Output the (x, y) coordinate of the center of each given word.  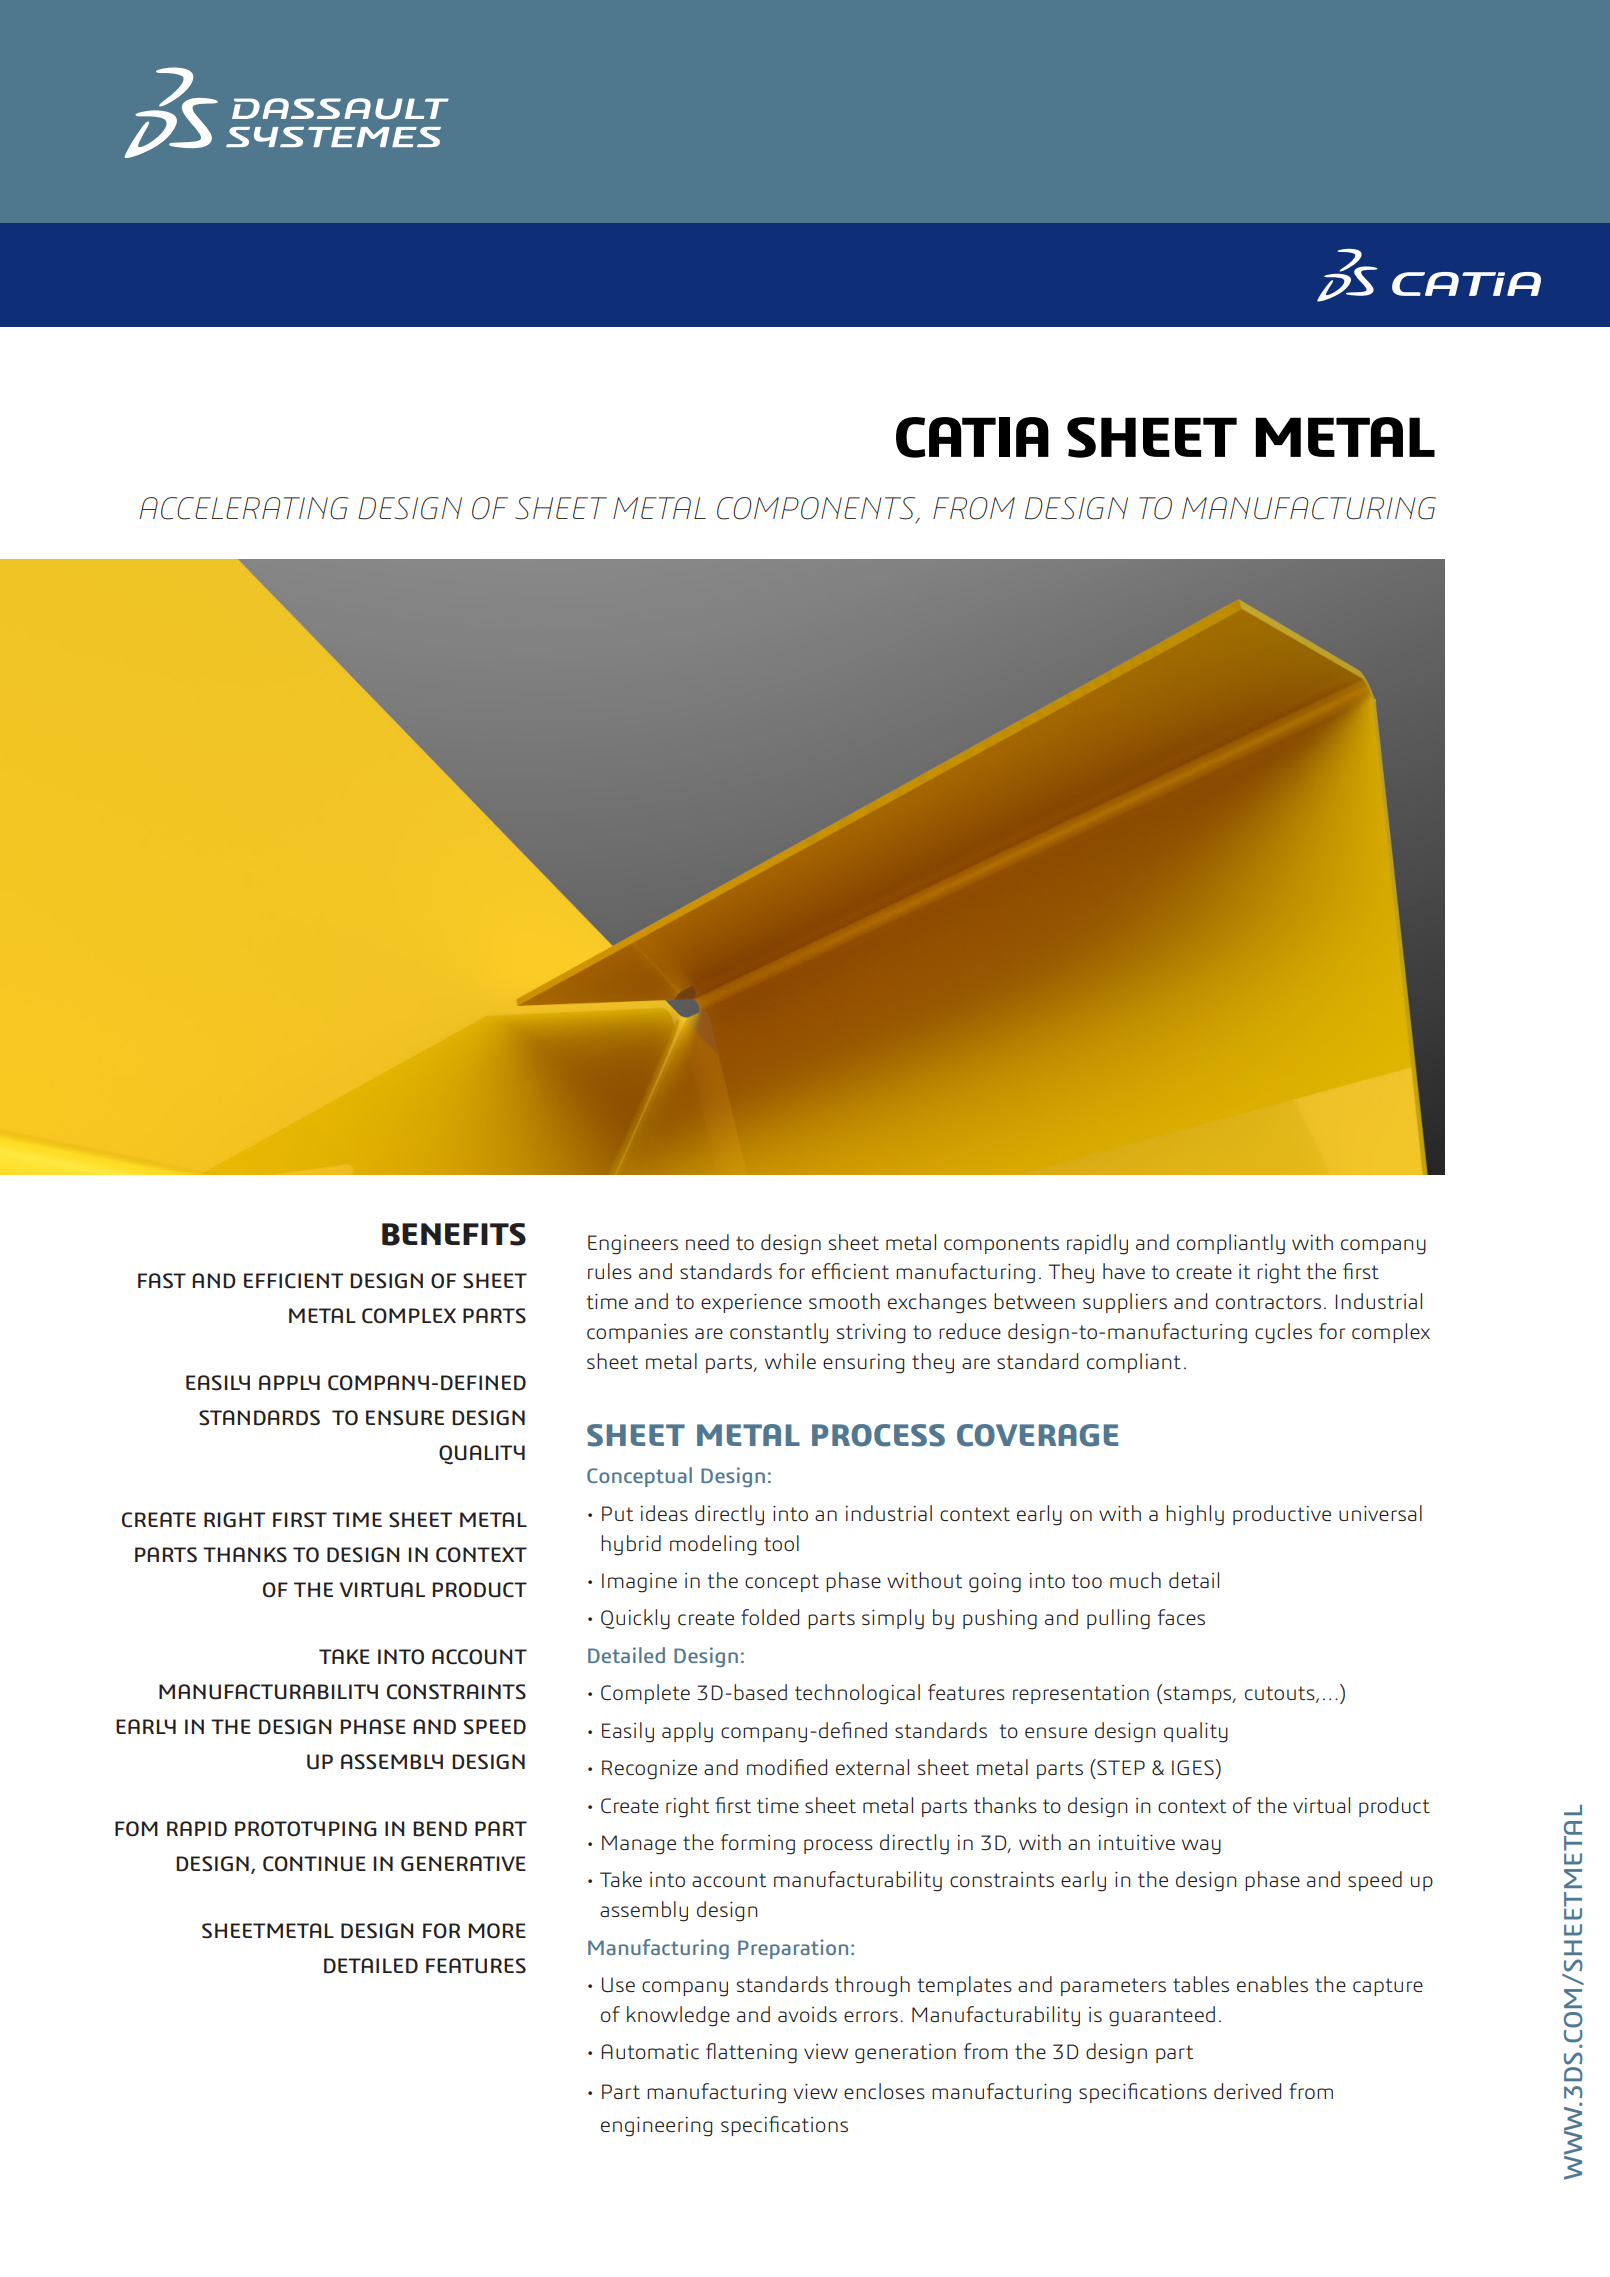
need (707, 1242)
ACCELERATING (243, 508)
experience (751, 1303)
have (1124, 1271)
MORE (497, 1931)
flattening (751, 2053)
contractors (1268, 1302)
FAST (162, 1281)
